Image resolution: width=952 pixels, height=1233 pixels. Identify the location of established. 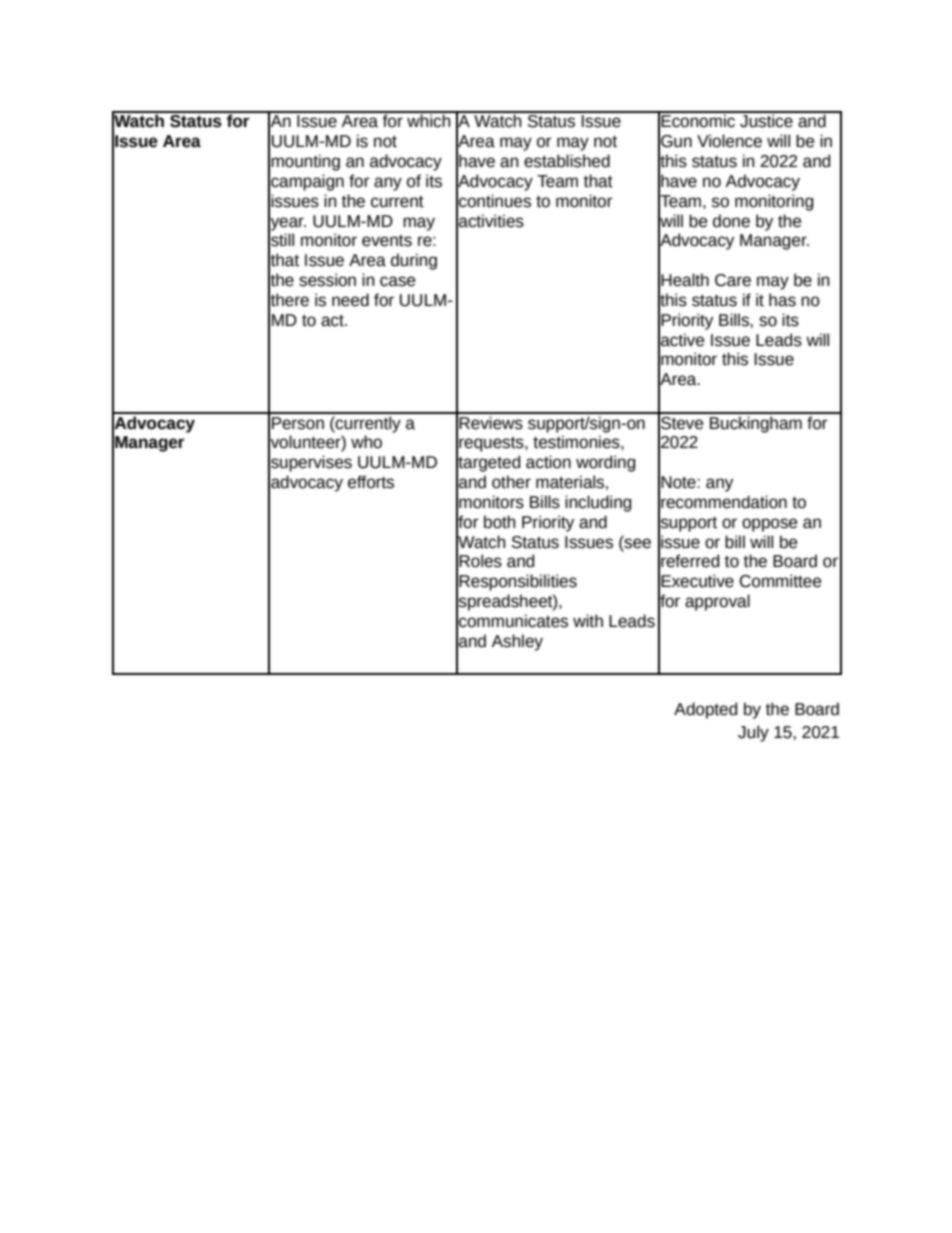
(567, 161).
